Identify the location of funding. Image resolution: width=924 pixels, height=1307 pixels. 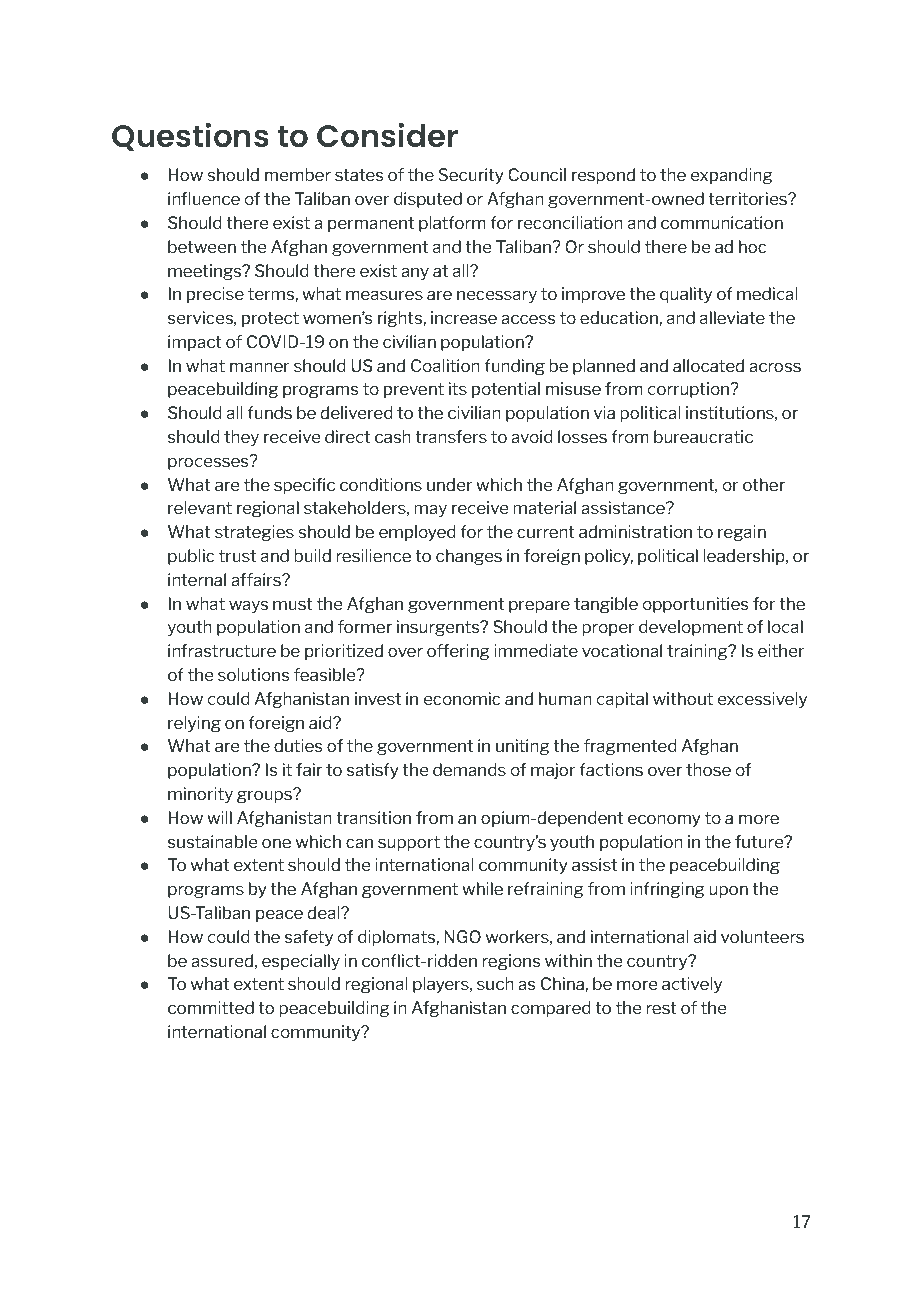
(514, 367).
